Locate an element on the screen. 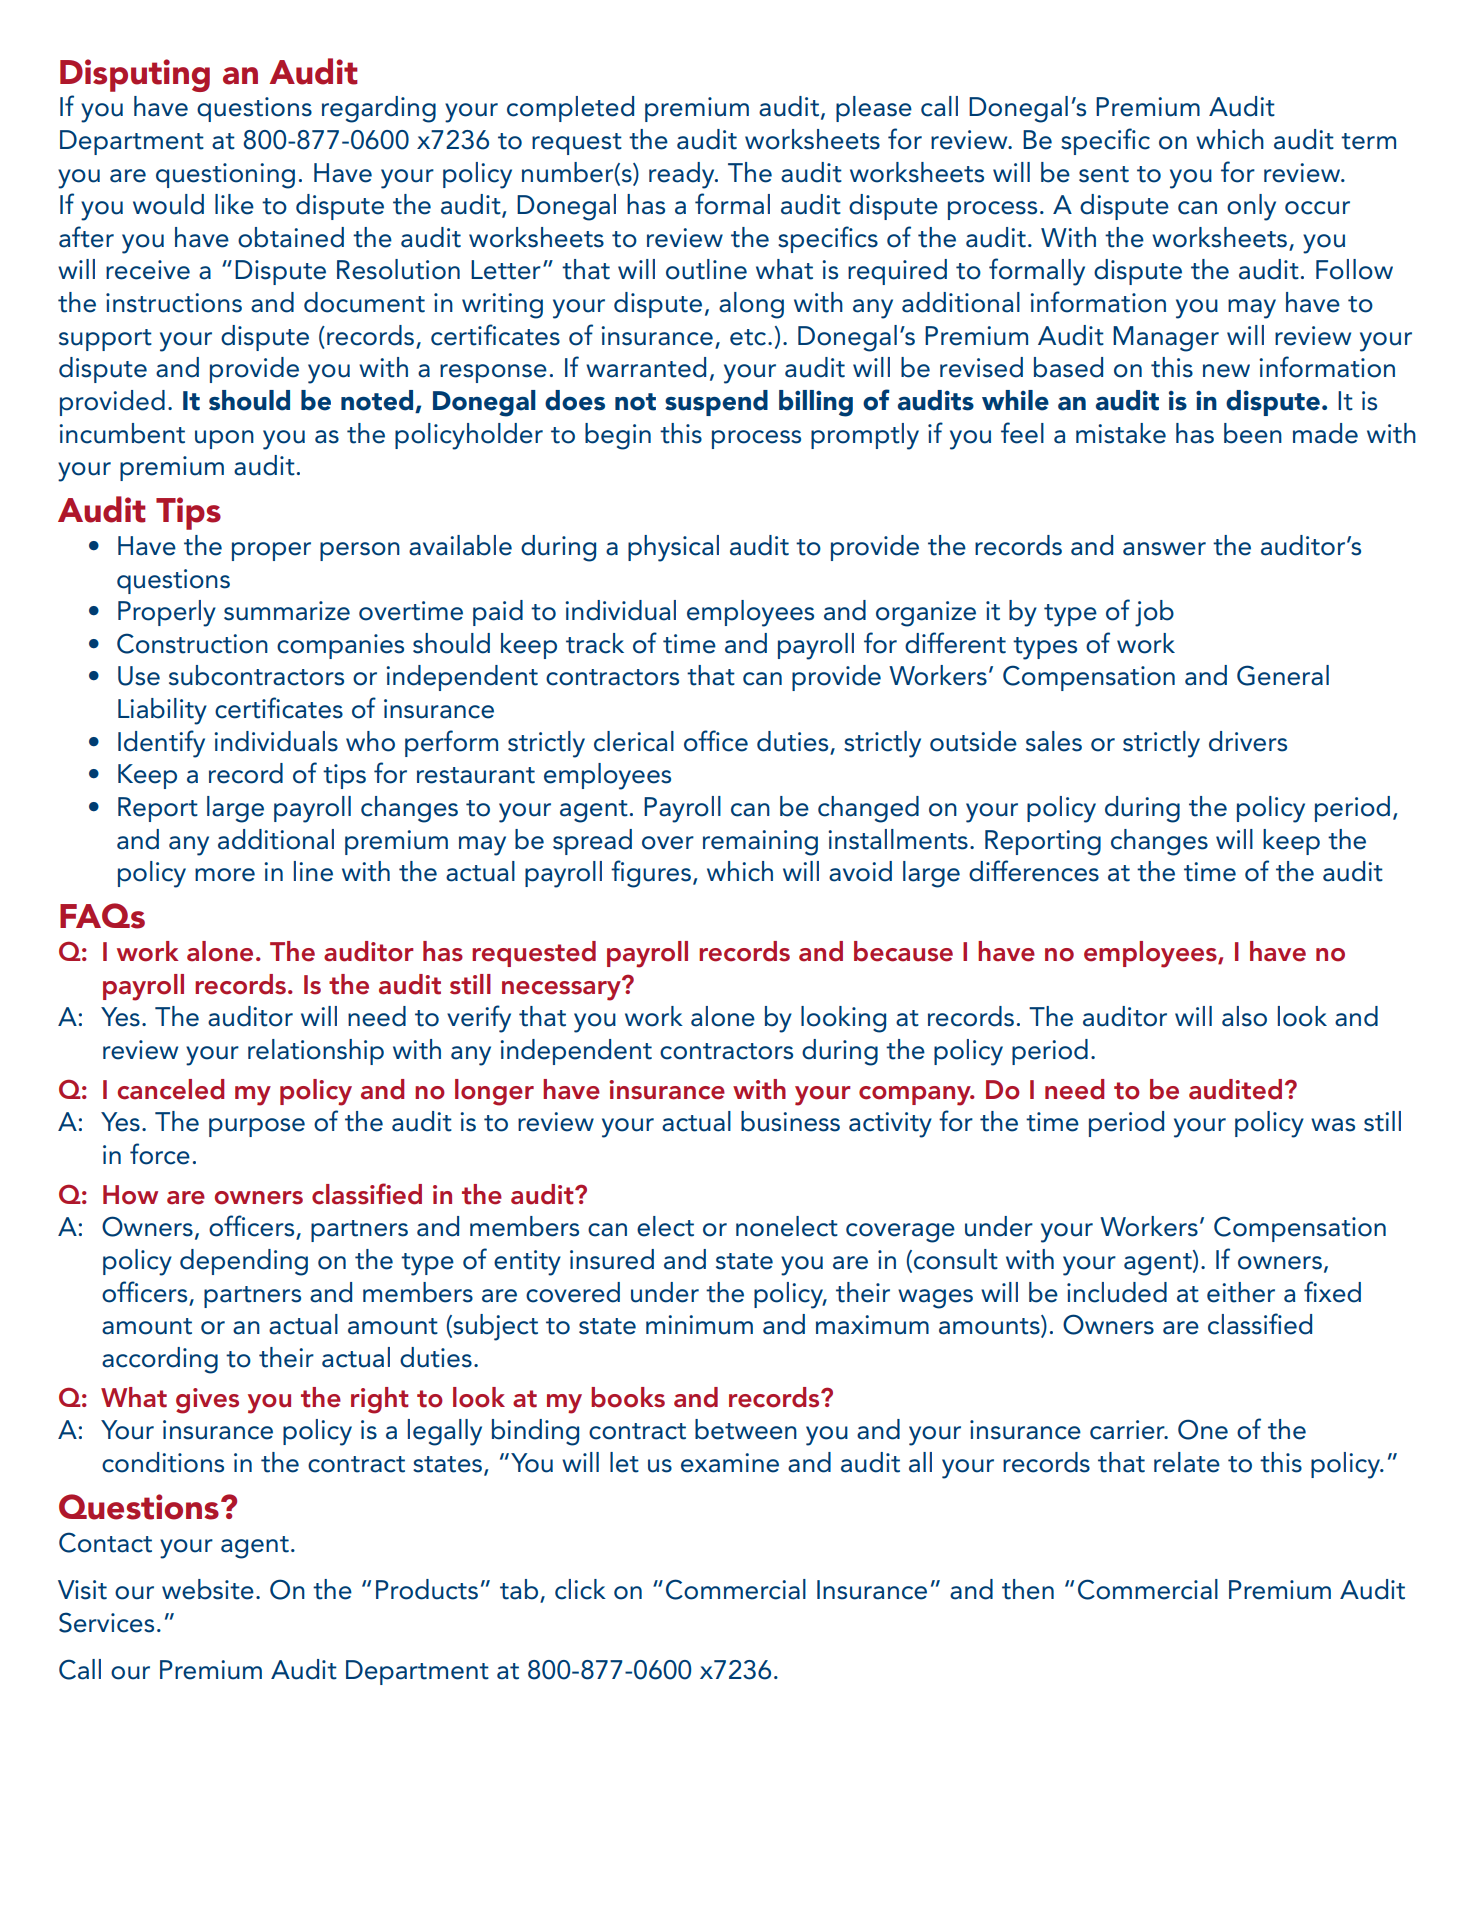  insured is located at coordinates (612, 1259).
